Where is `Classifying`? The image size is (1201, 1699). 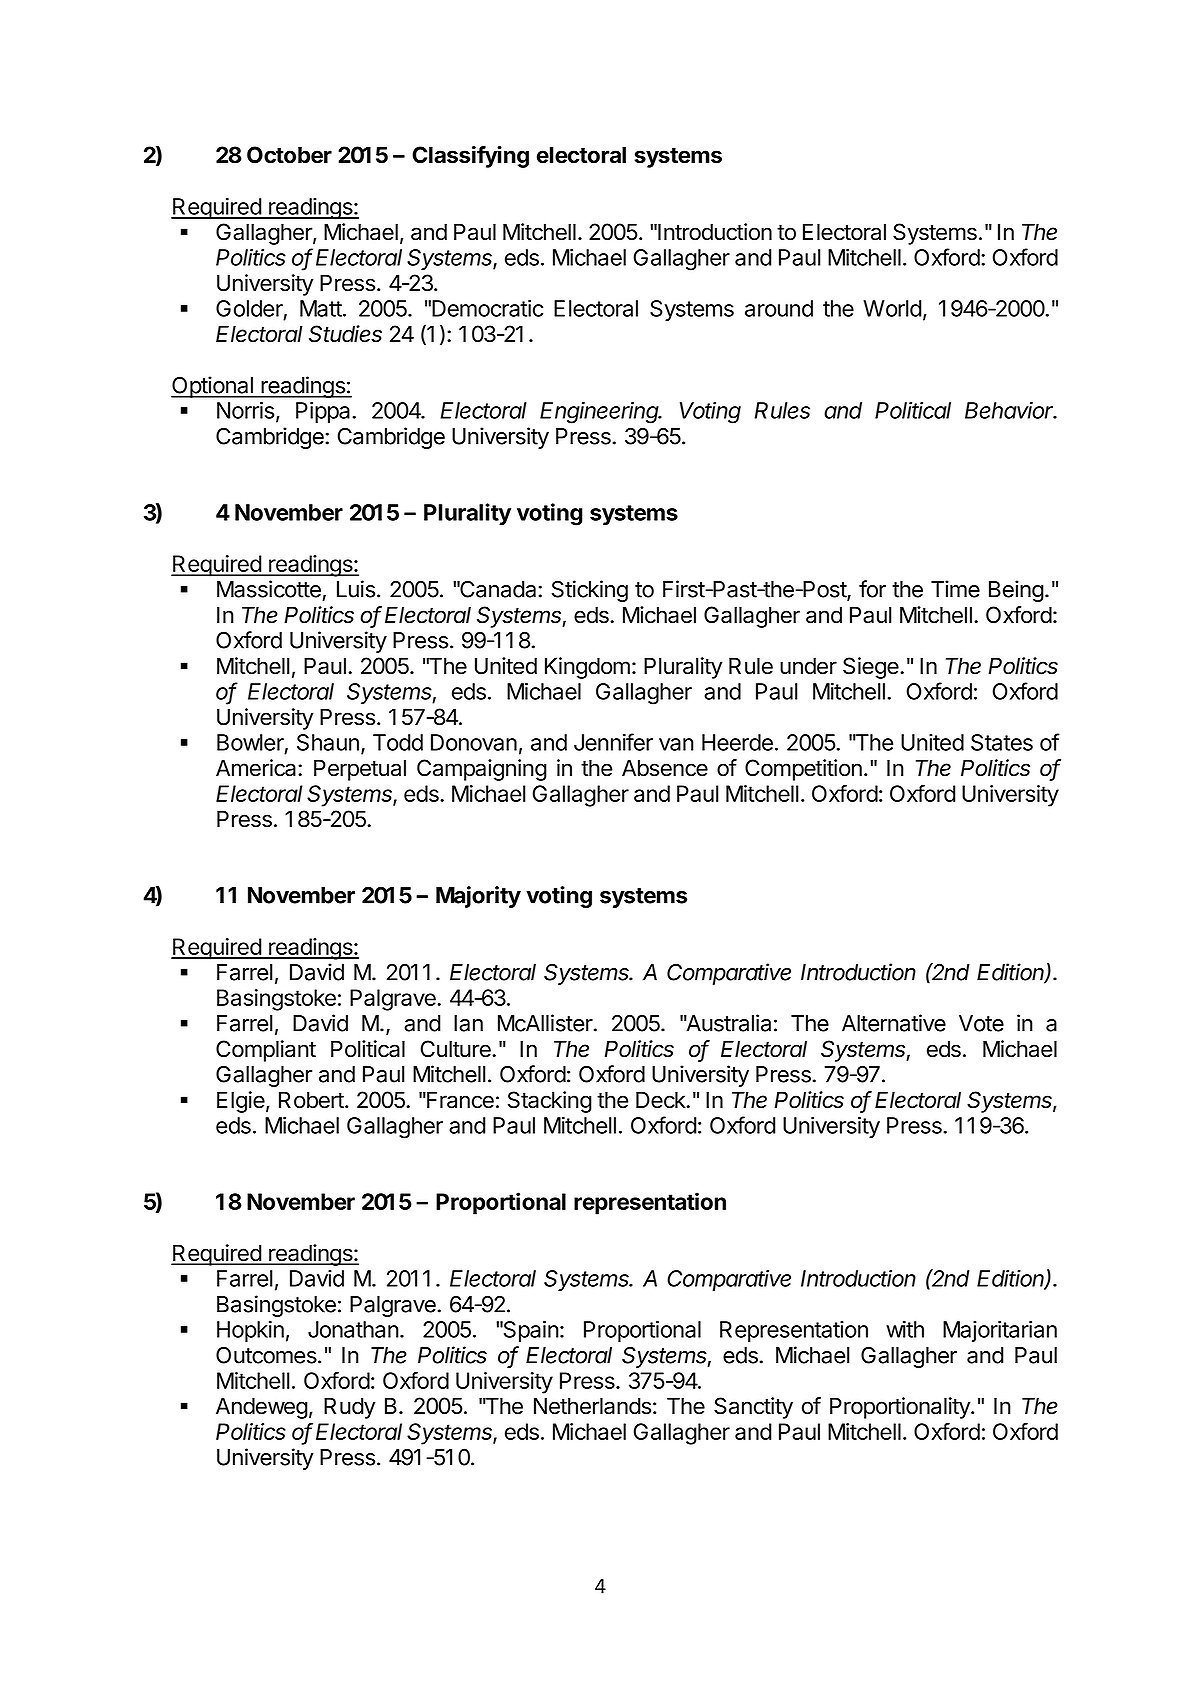 Classifying is located at coordinates (470, 157).
